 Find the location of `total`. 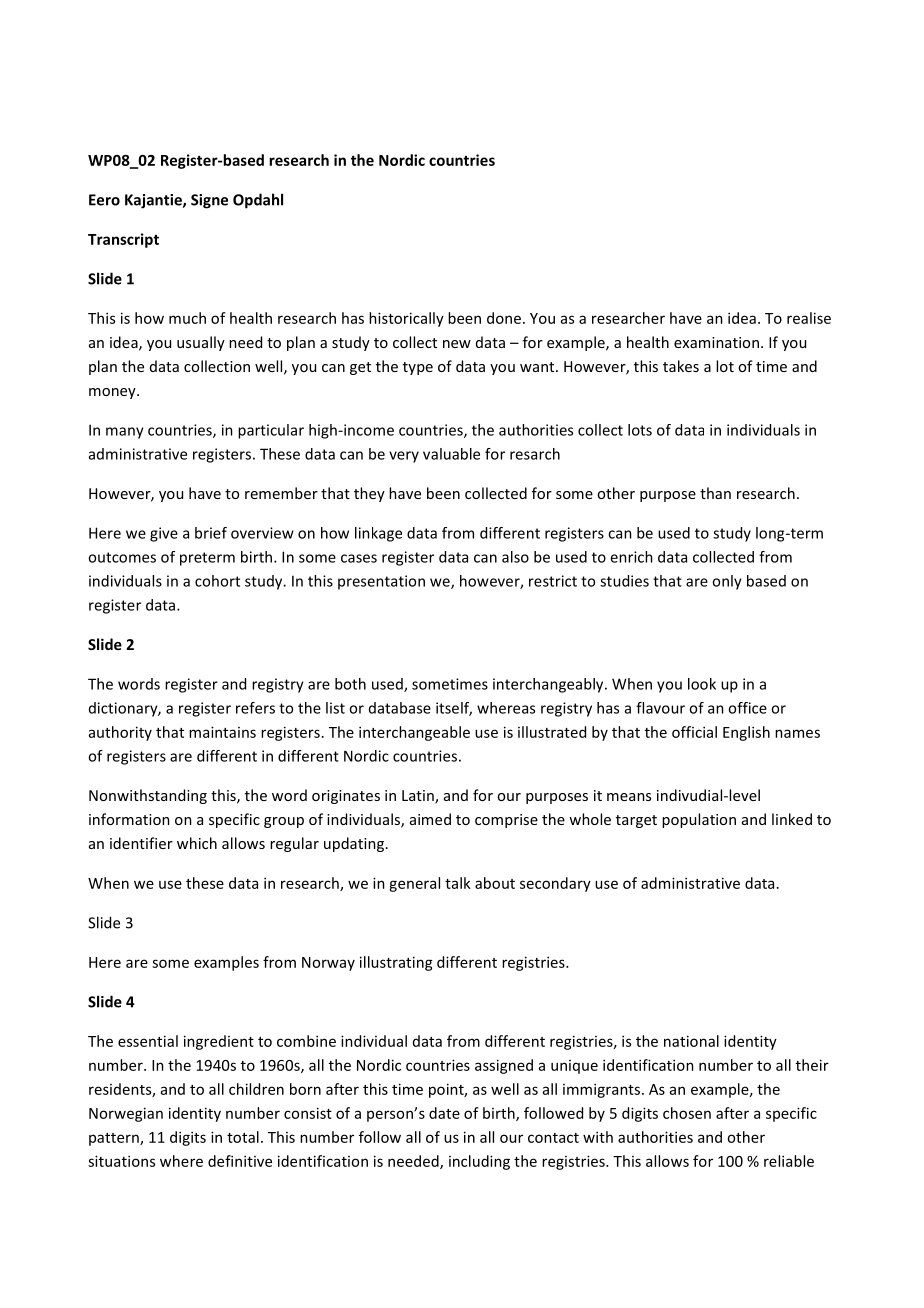

total is located at coordinates (243, 1137).
